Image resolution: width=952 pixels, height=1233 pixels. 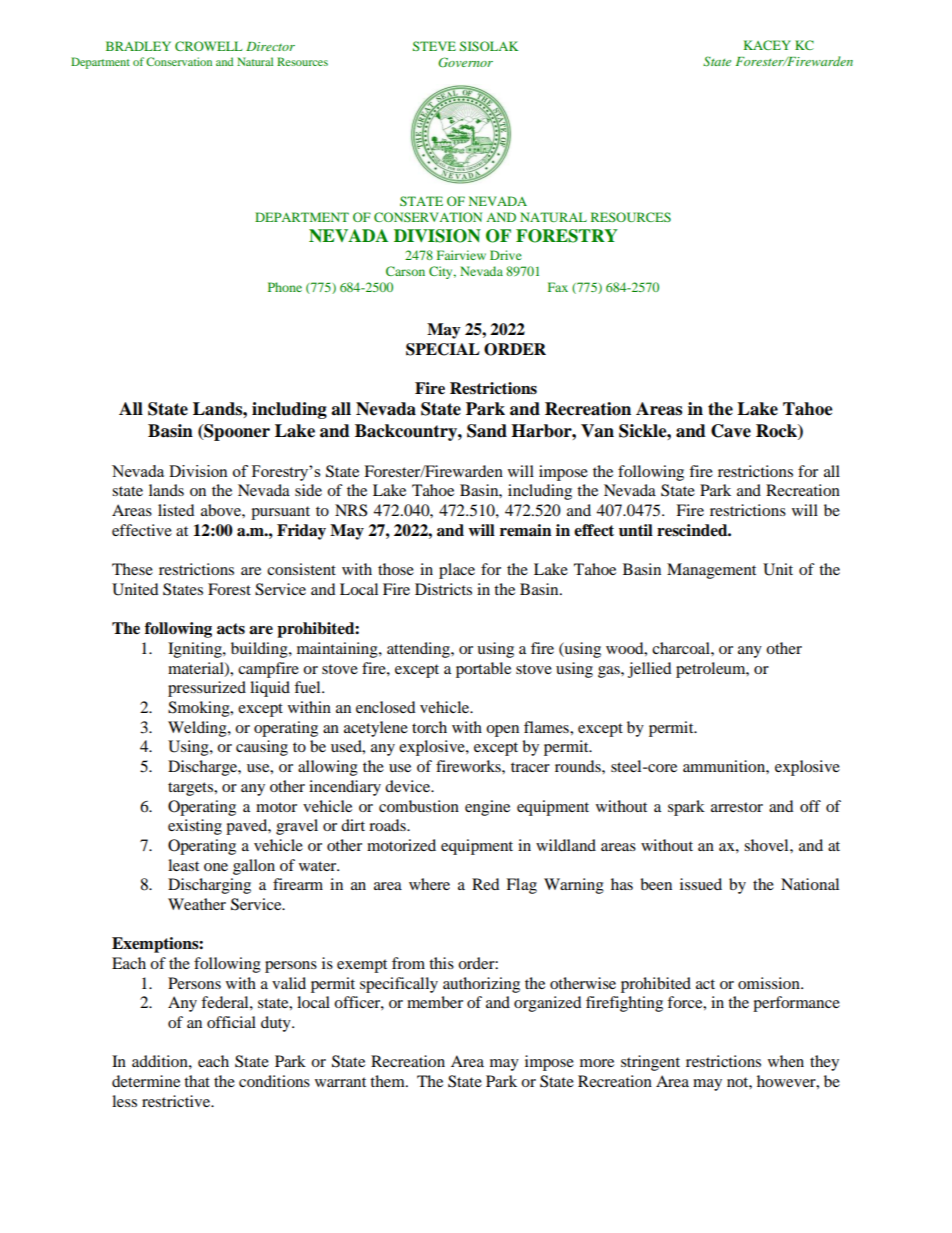 What do you see at coordinates (701, 884) in the document?
I see `issued` at bounding box center [701, 884].
